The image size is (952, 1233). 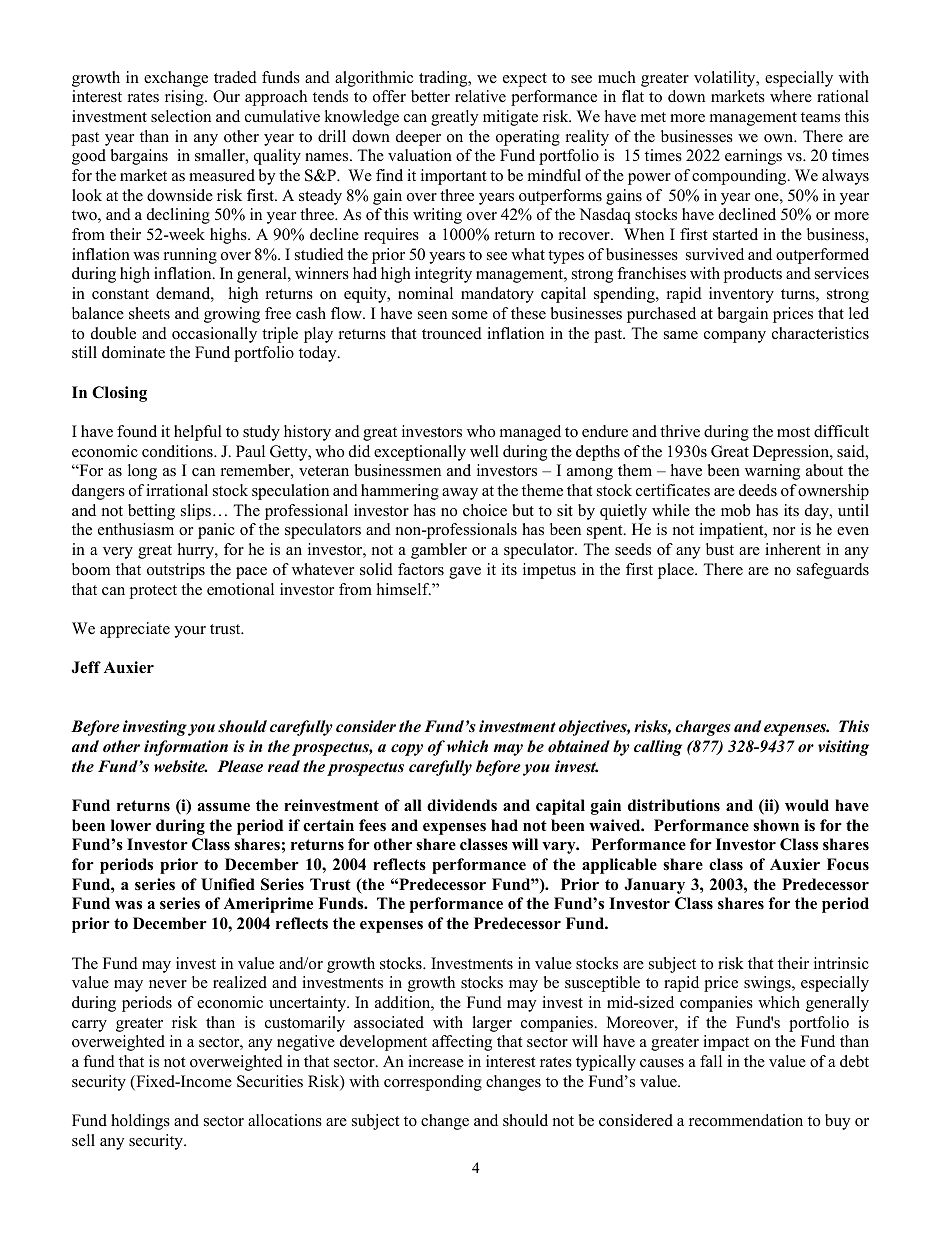 I want to click on most, so click(x=793, y=432).
